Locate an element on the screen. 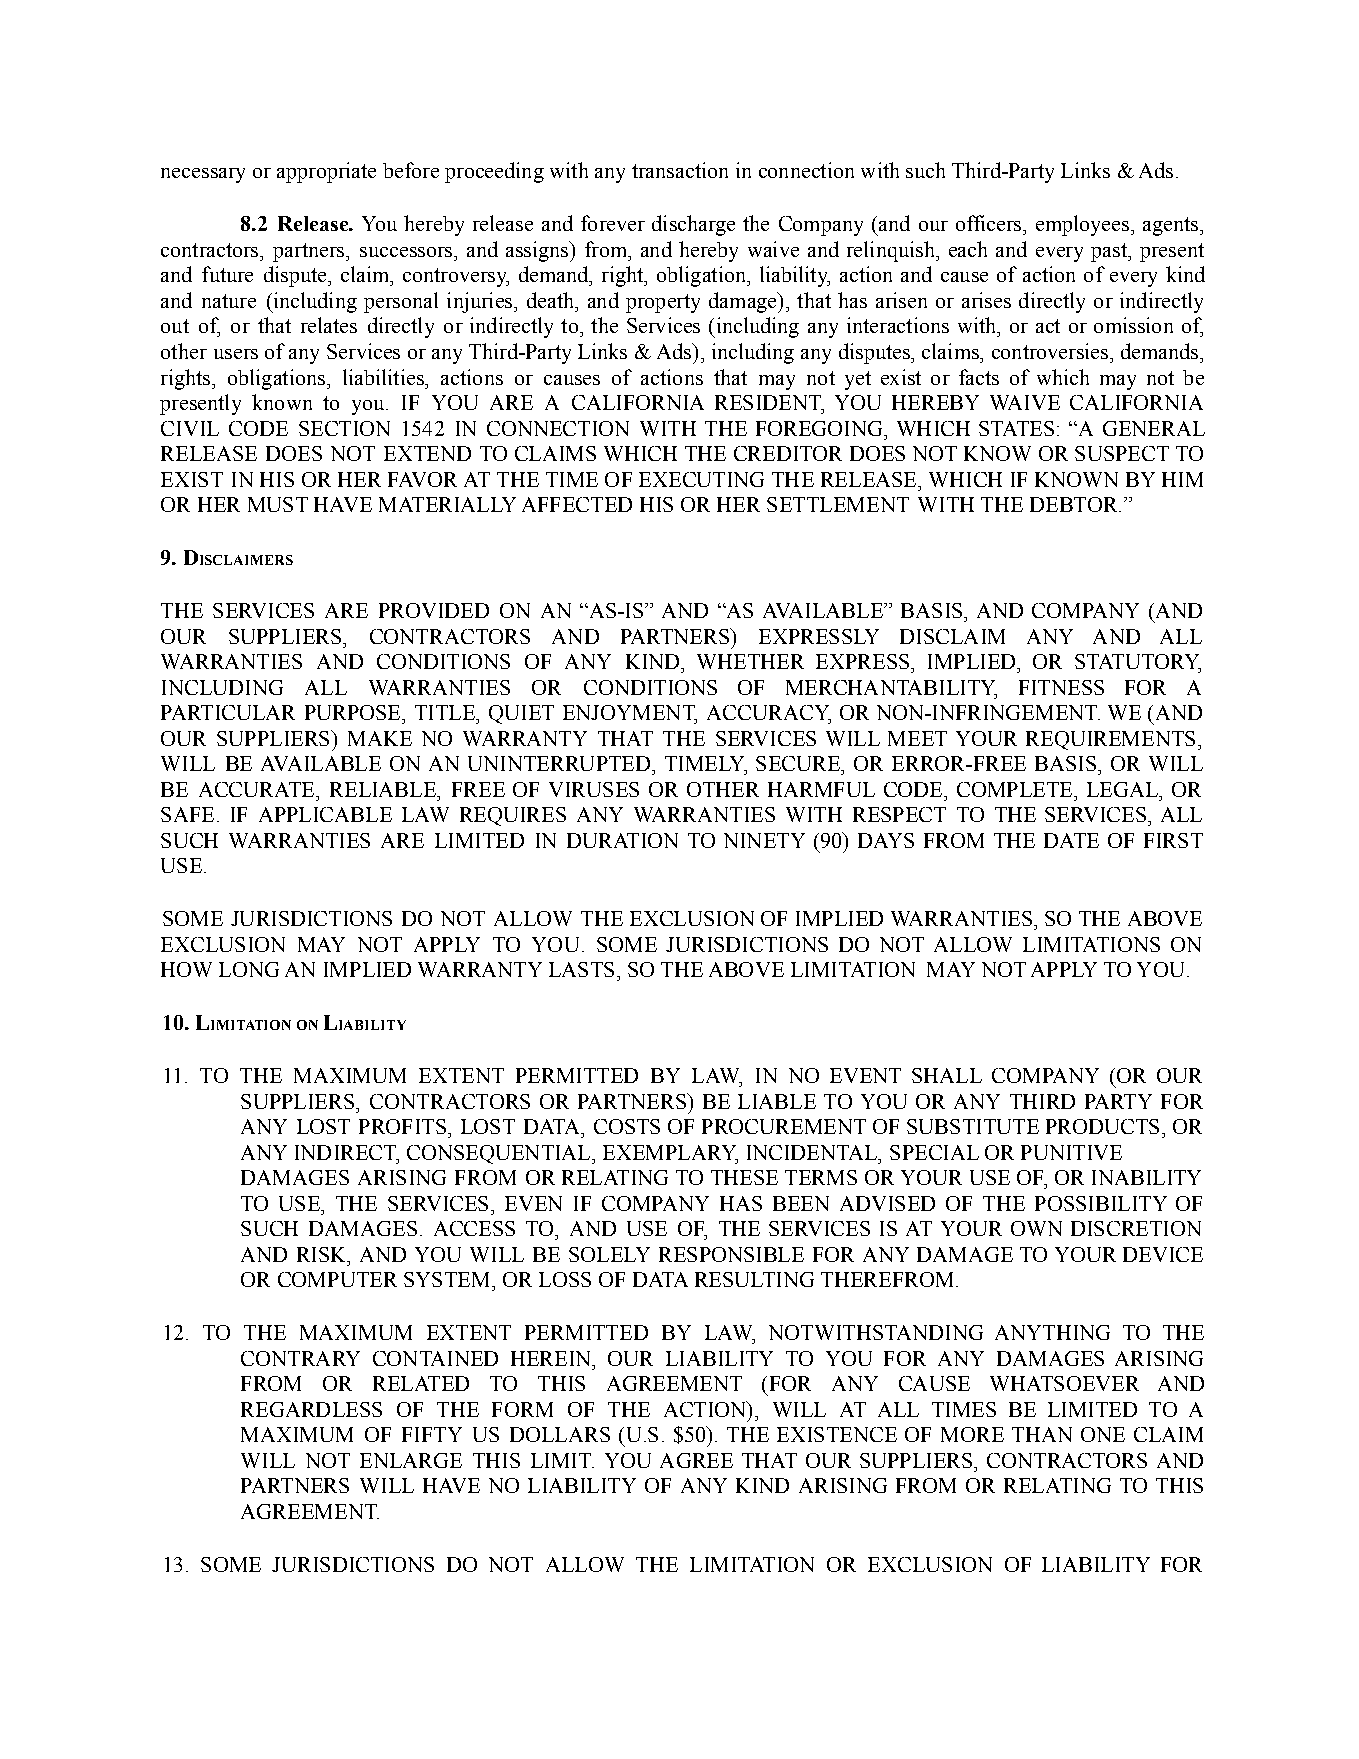 The image size is (1359, 1759). REGARDLESS is located at coordinates (311, 1409).
